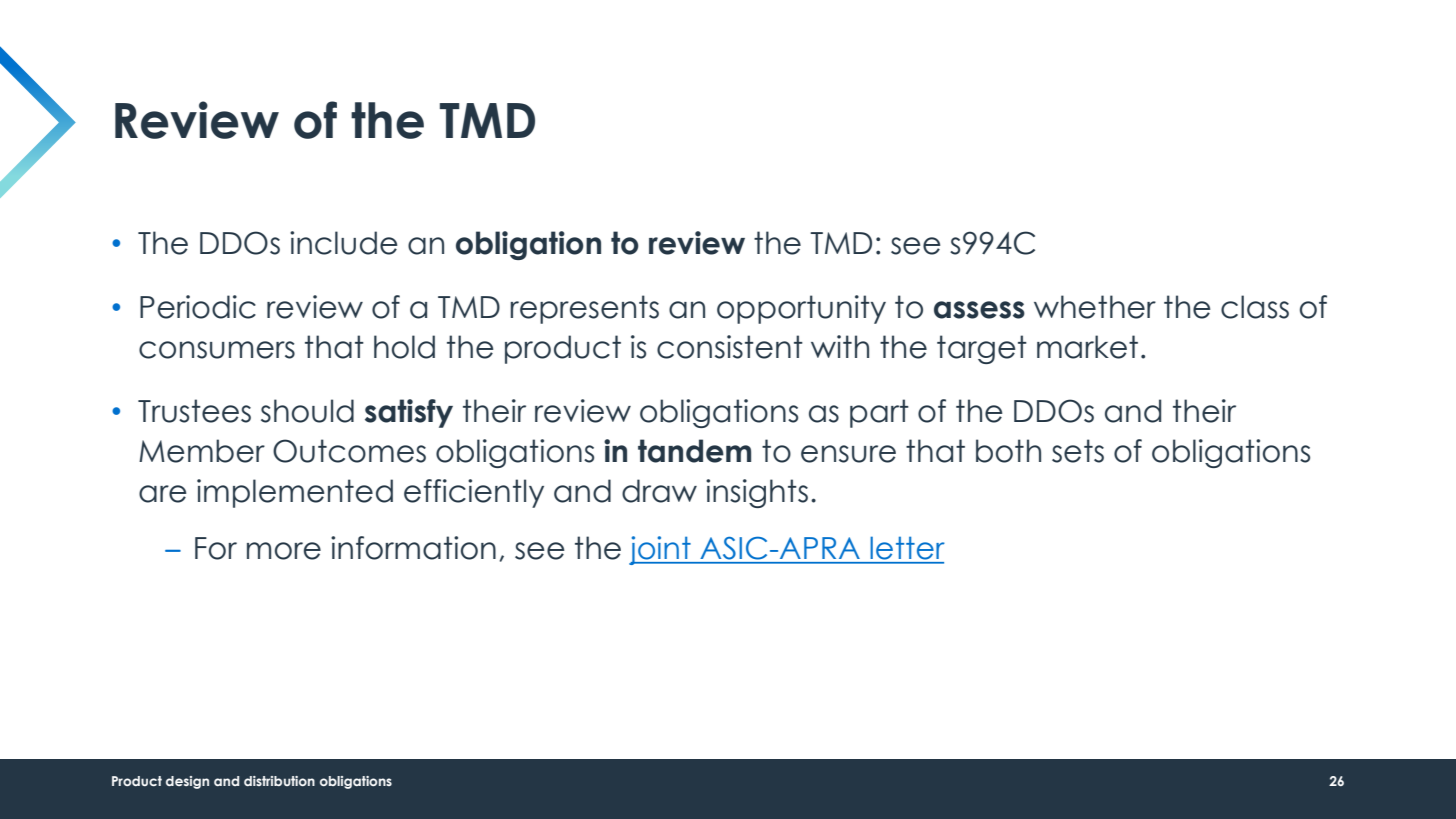 This page has height=819, width=1456. What do you see at coordinates (694, 451) in the page?
I see `tandem` at bounding box center [694, 451].
